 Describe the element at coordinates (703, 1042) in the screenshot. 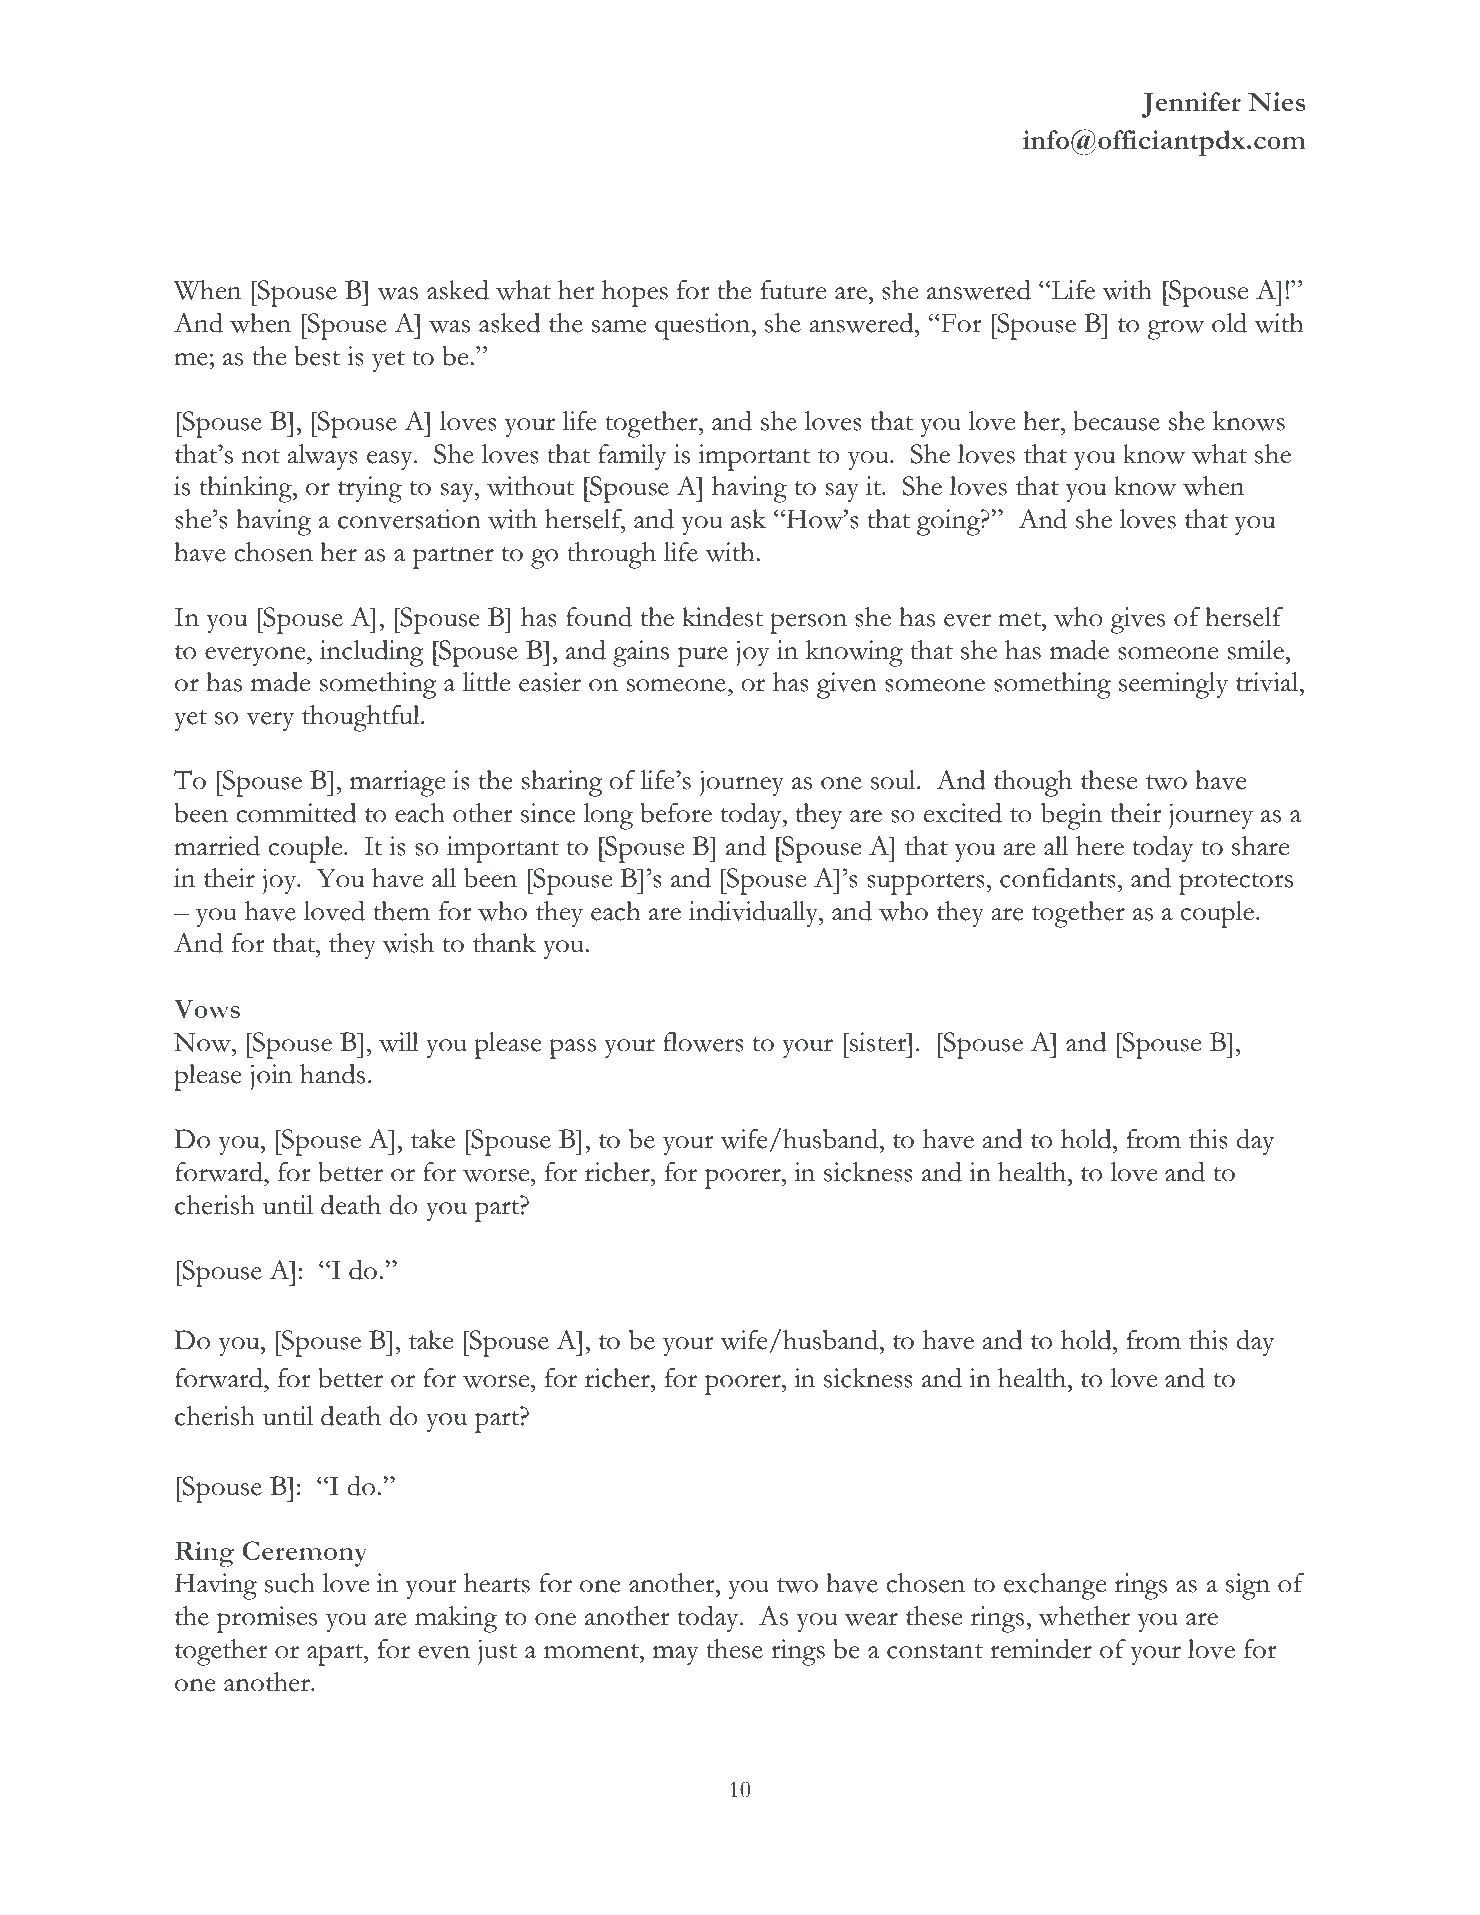

I see `flowers` at that location.
